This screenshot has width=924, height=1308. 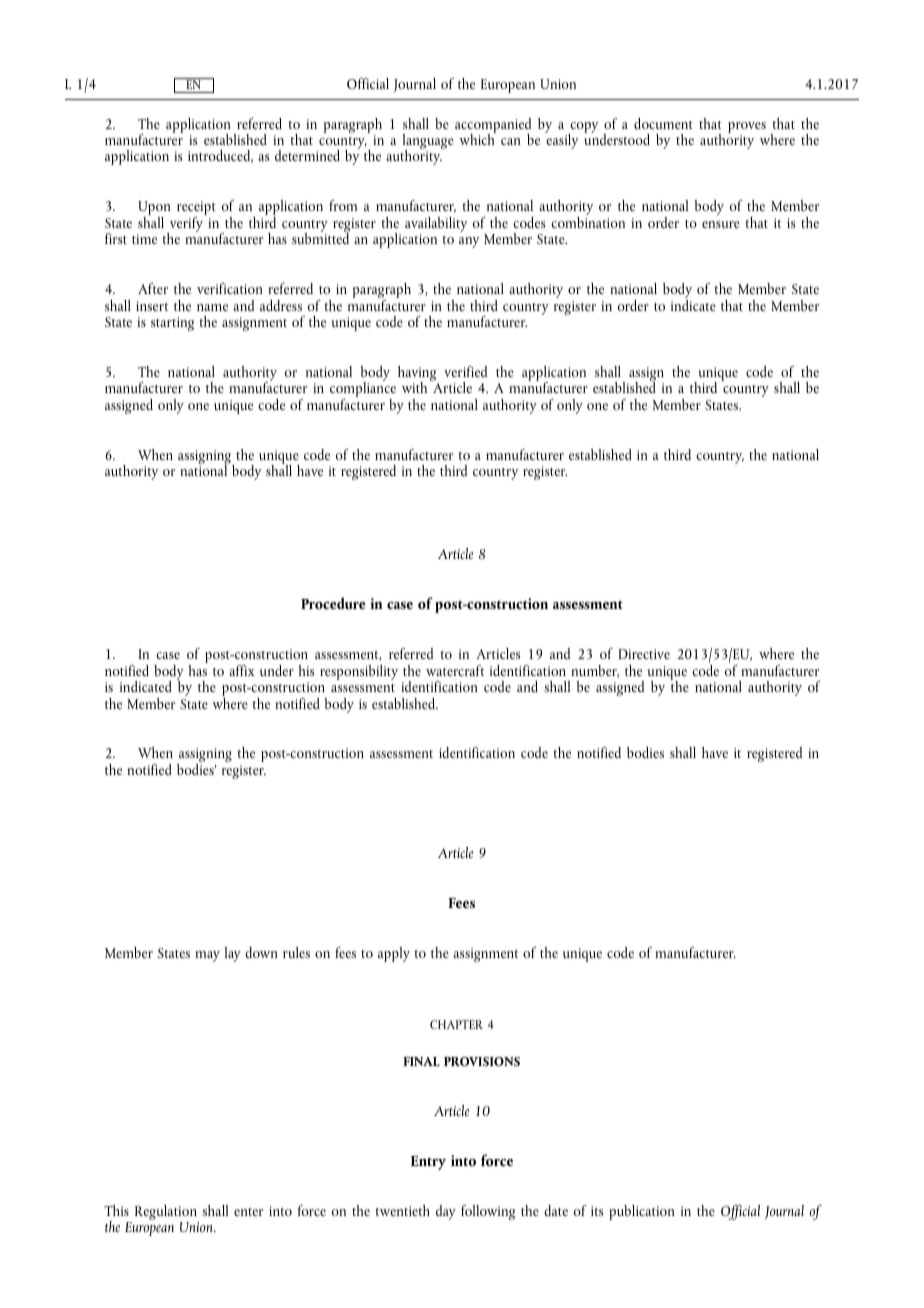 What do you see at coordinates (196, 209) in the screenshot?
I see `receipt` at bounding box center [196, 209].
